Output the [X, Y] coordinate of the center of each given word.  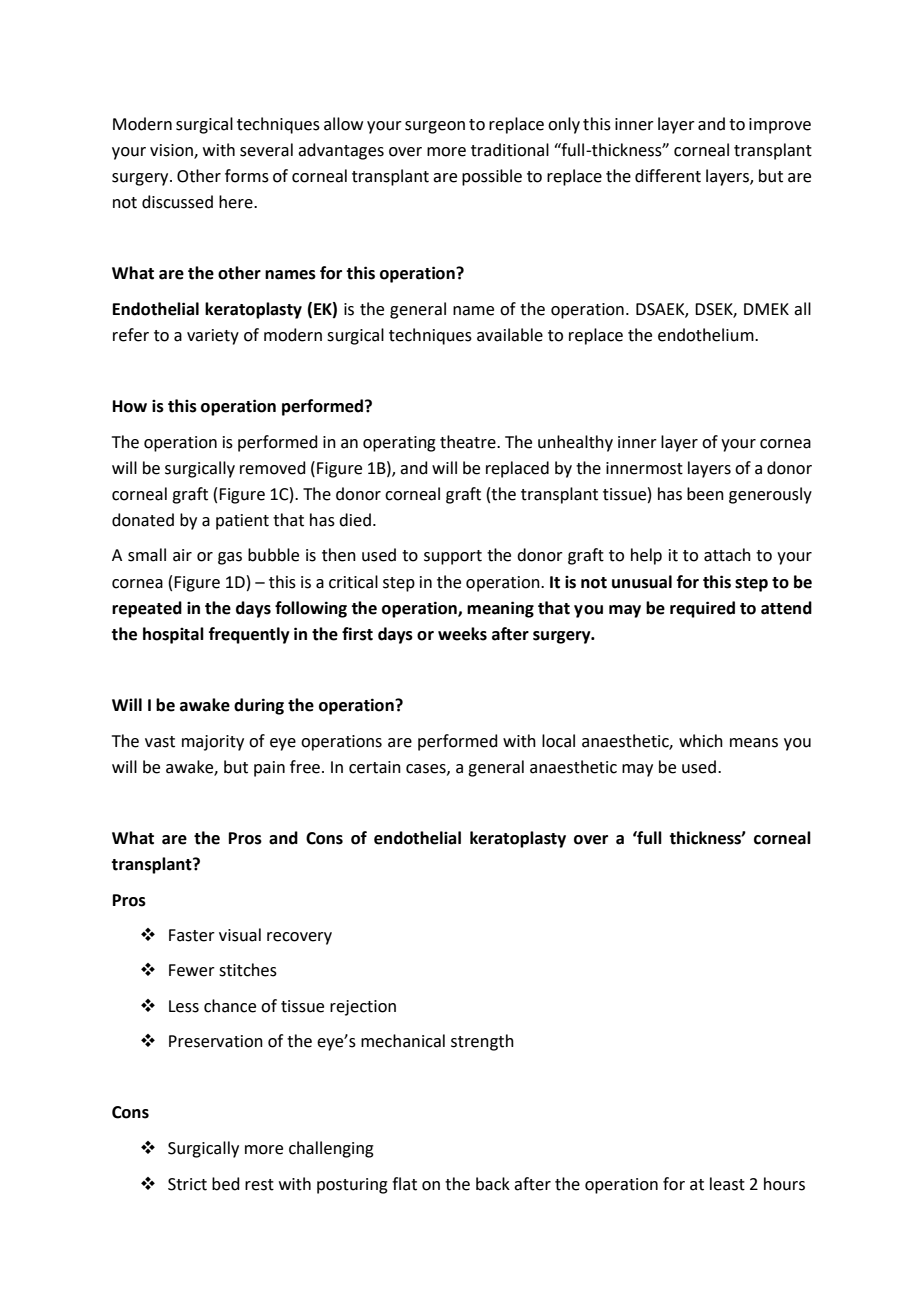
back [493, 1184]
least [727, 1184]
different [668, 176]
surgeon [435, 127]
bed [226, 1184]
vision [172, 151]
